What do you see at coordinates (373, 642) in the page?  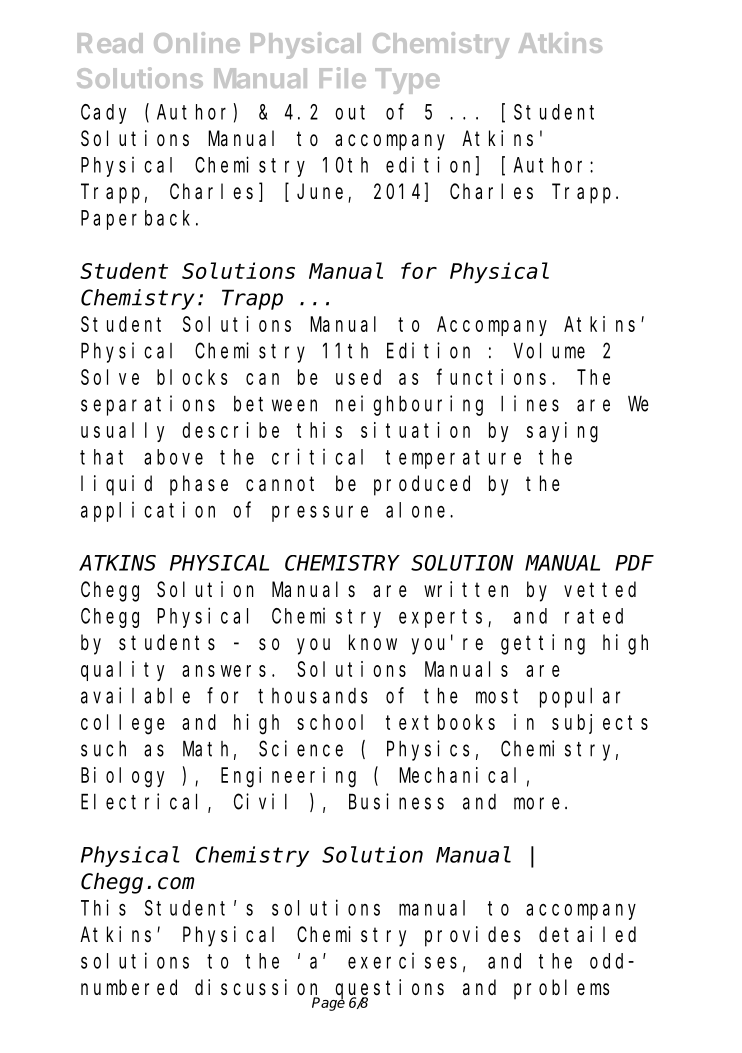 I see `know` at bounding box center [373, 642].
